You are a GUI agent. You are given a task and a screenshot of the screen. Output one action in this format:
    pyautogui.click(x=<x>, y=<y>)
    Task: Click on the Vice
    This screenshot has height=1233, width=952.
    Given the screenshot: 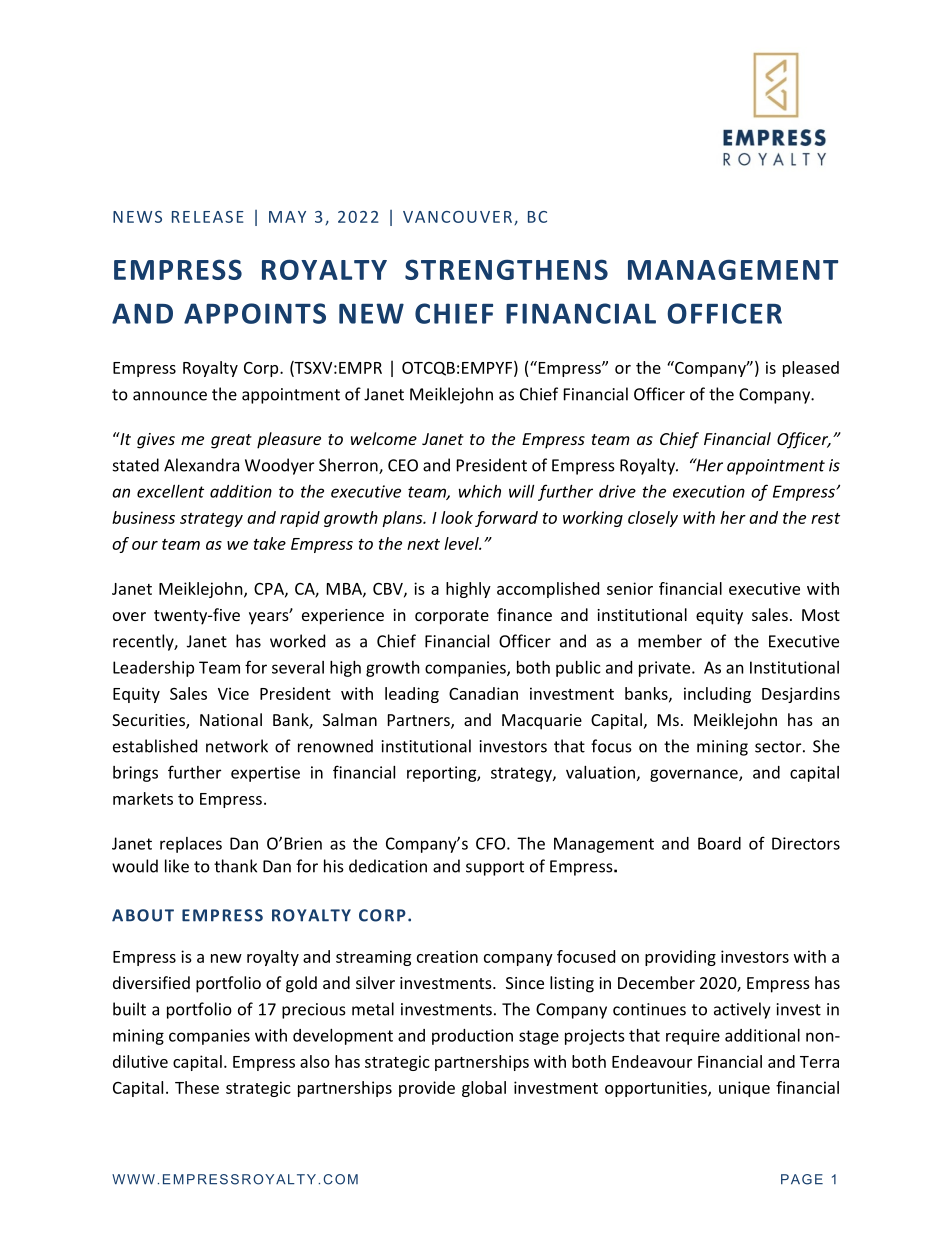 What is the action you would take?
    pyautogui.click(x=233, y=693)
